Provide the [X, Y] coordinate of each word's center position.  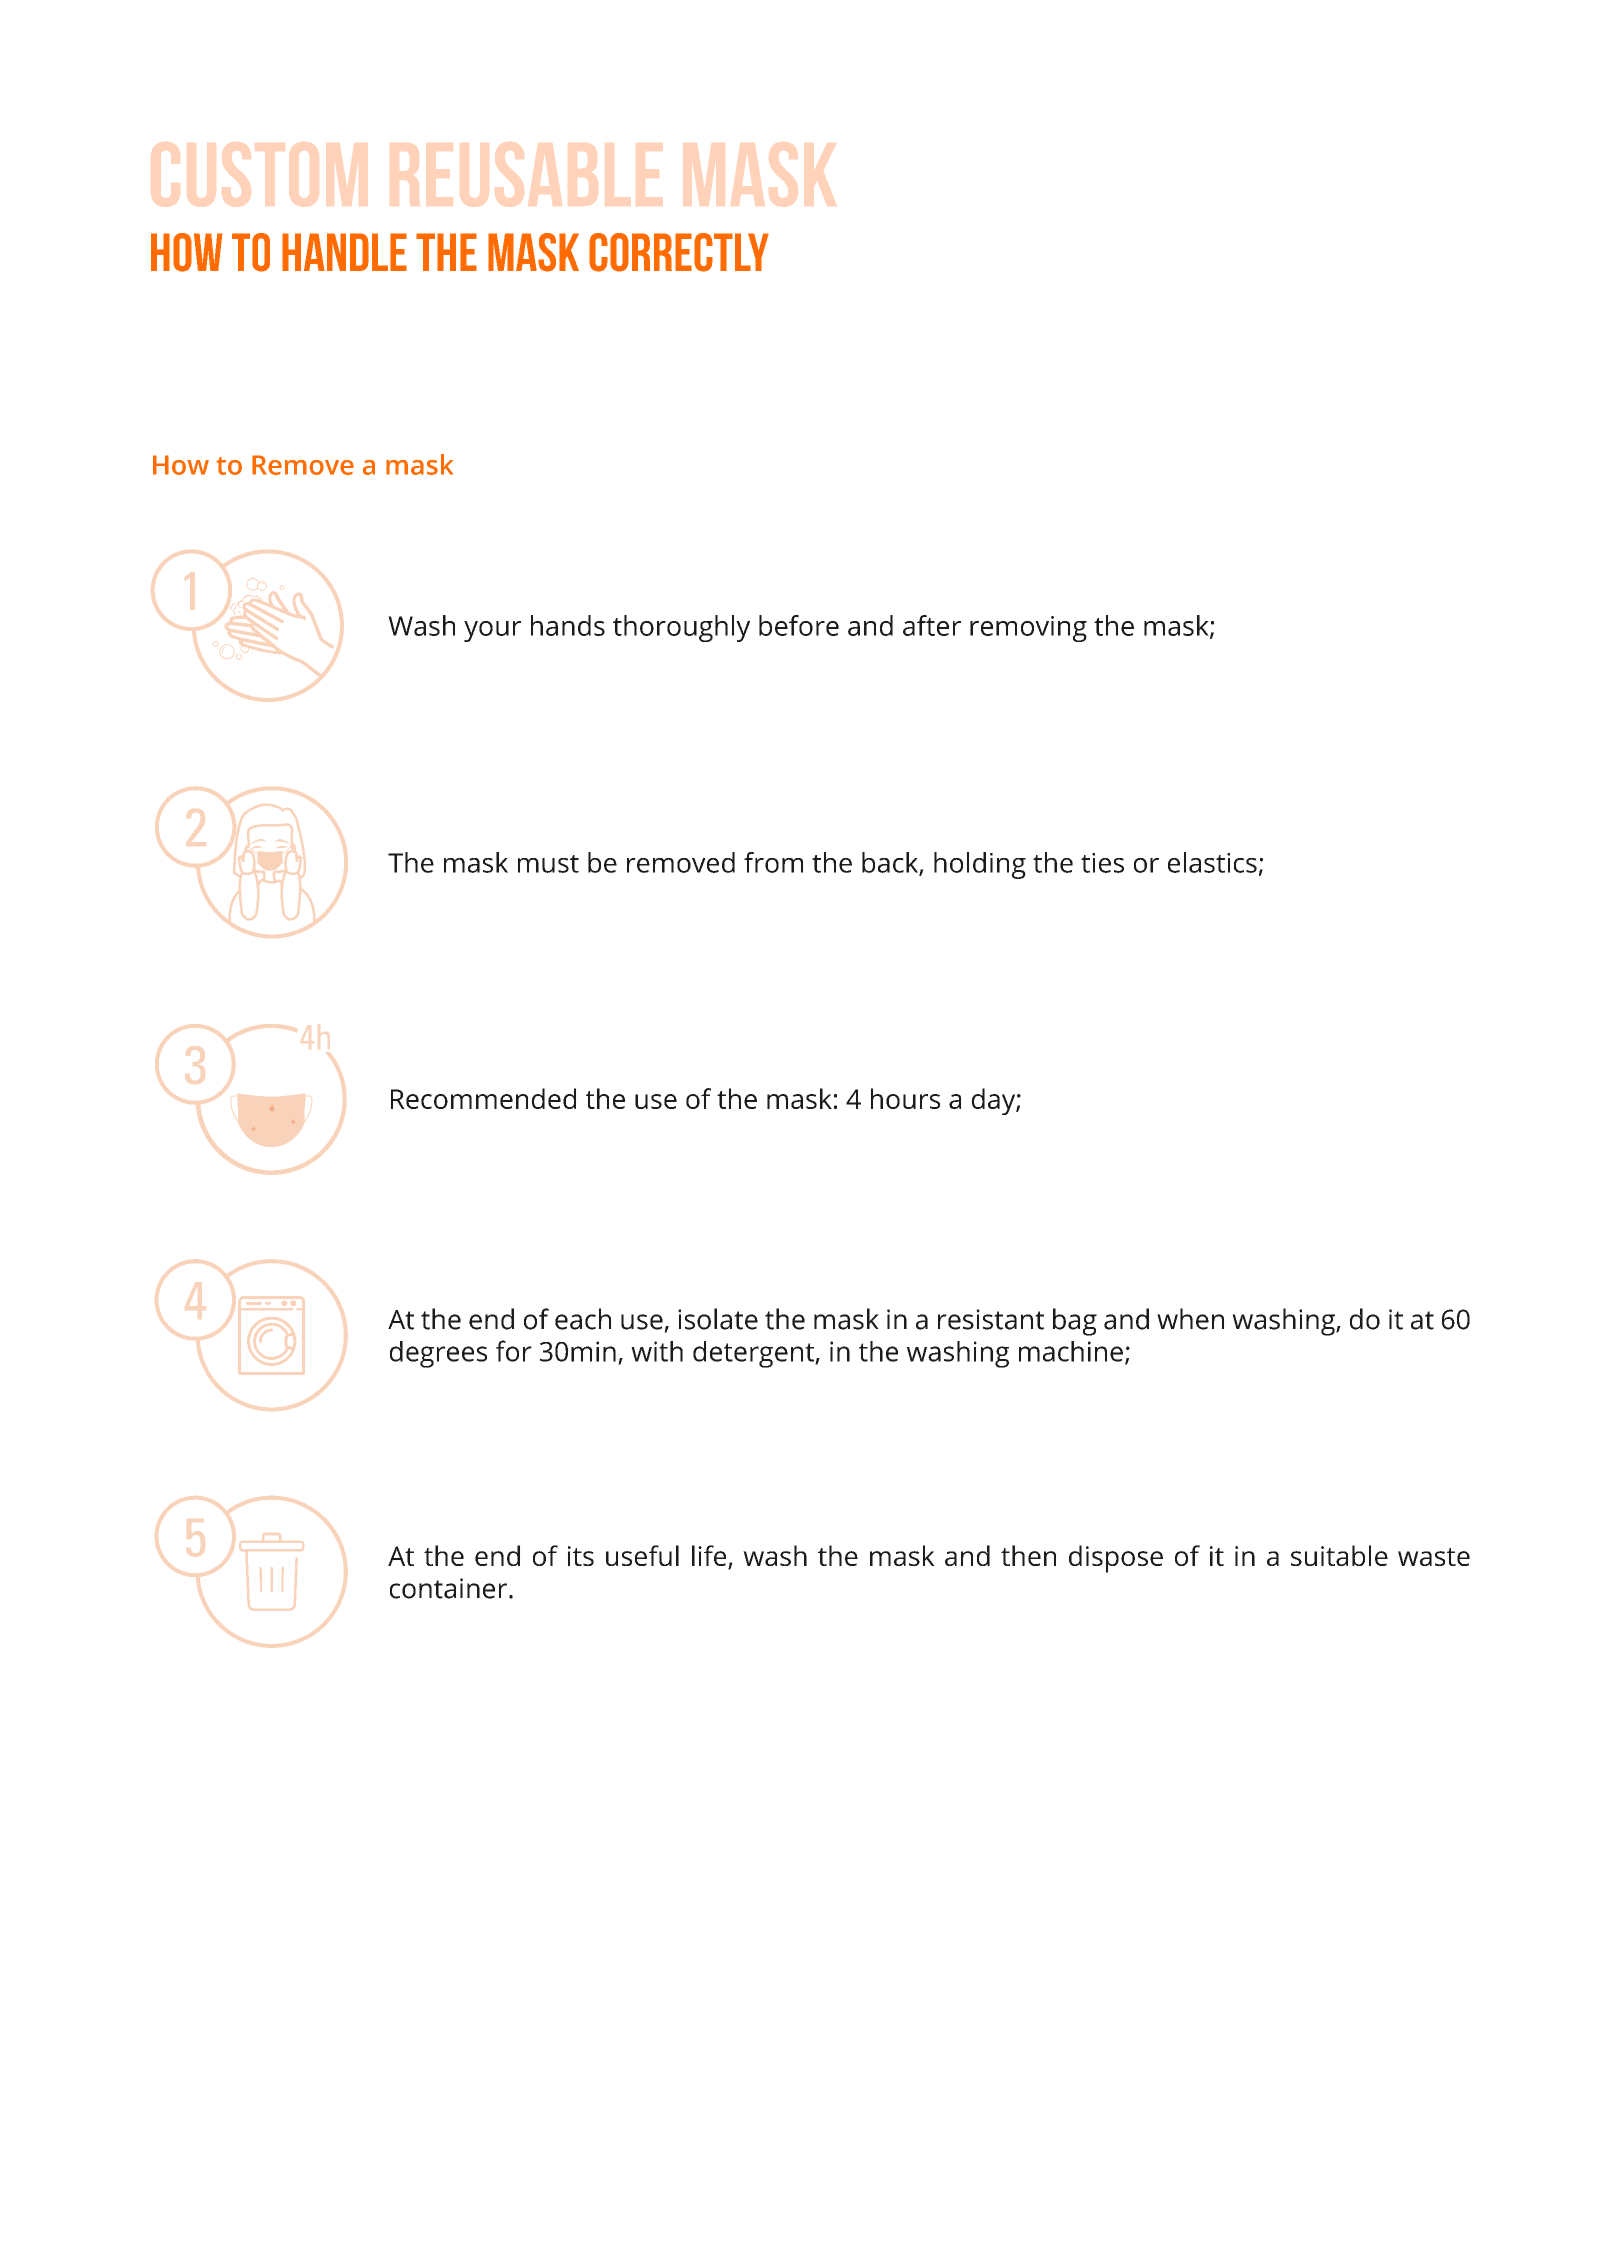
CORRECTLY [679, 252]
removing [1028, 629]
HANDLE [344, 252]
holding [980, 865]
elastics [1212, 862]
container [450, 1588]
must [548, 864]
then [1028, 1555]
